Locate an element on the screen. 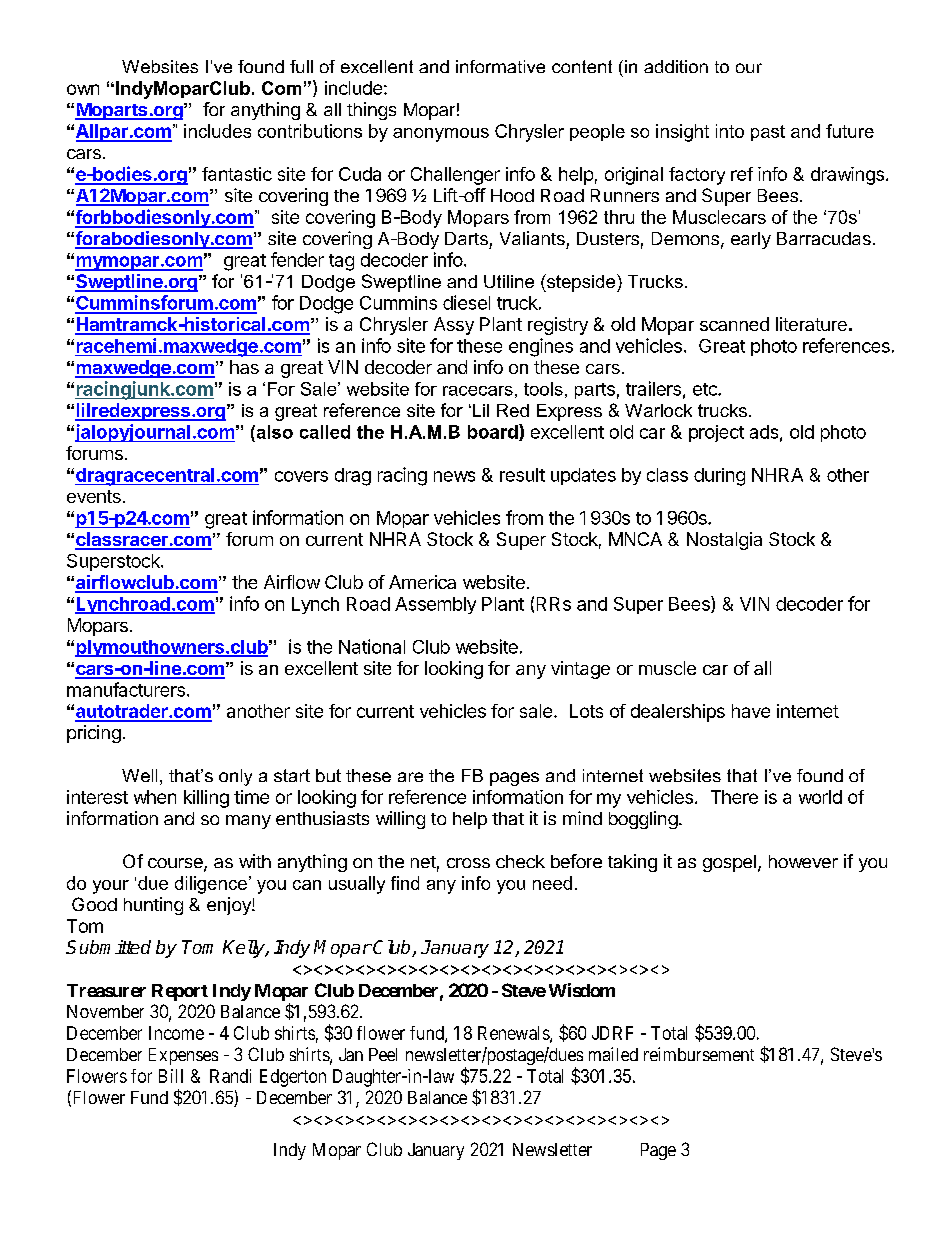  Peel is located at coordinates (383, 1054).
